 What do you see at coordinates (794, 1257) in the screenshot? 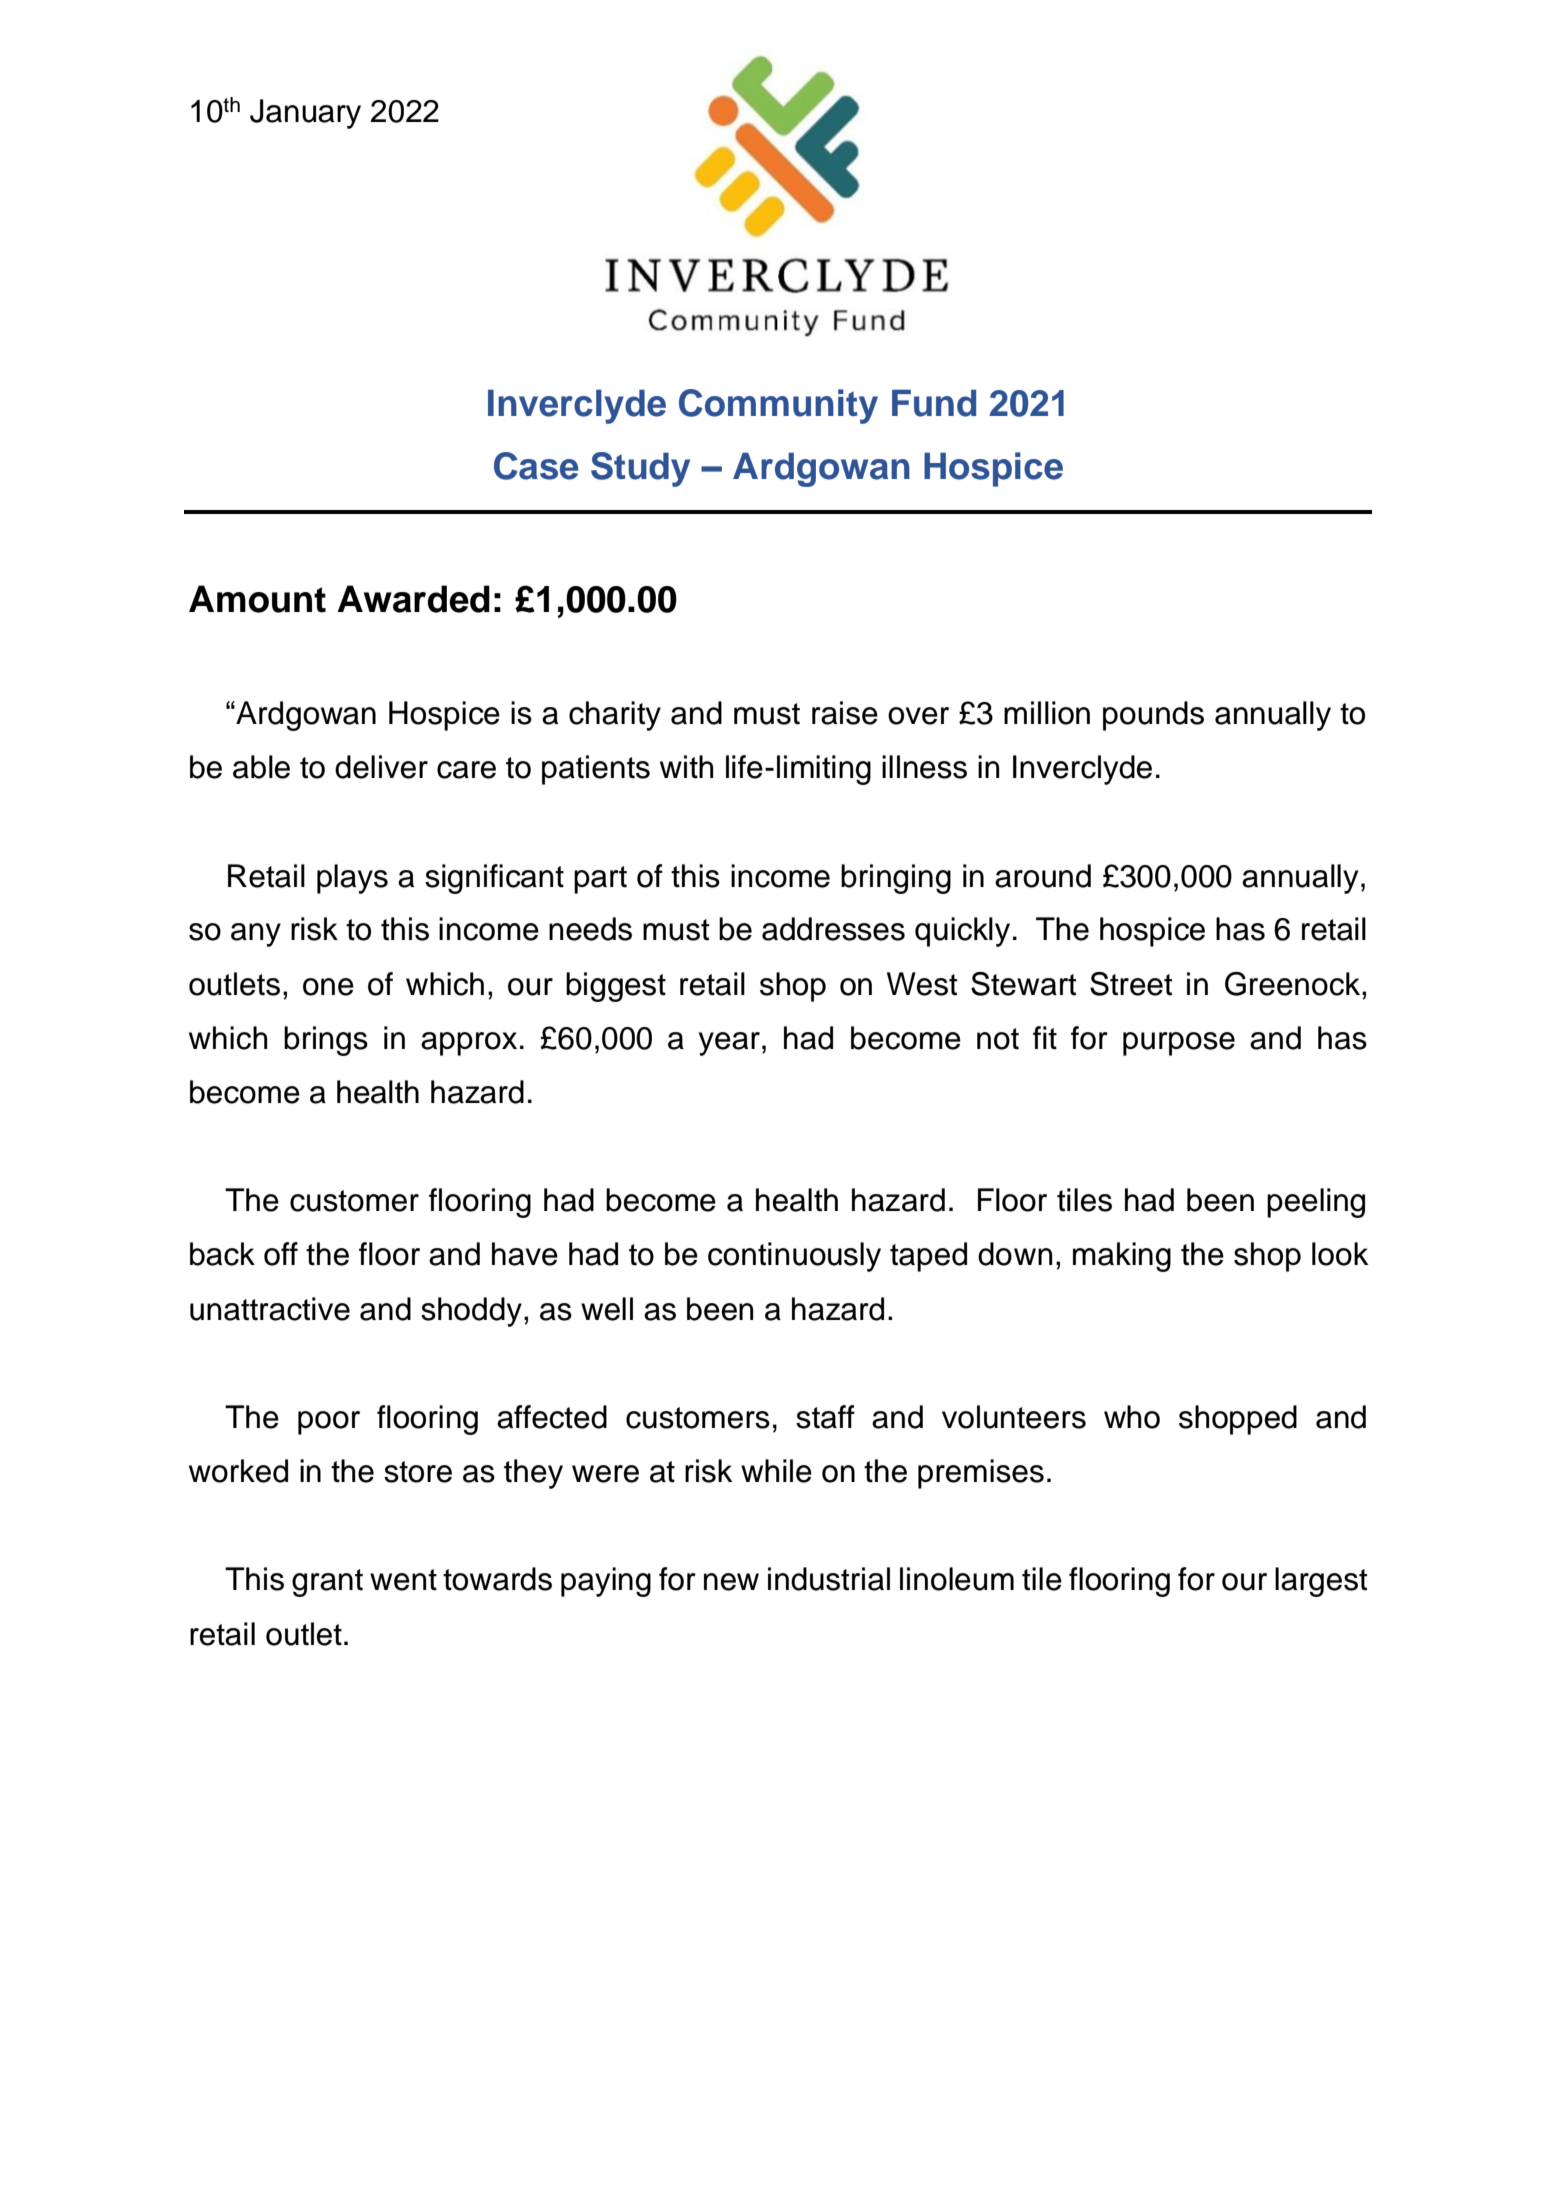
I see `continuously` at bounding box center [794, 1257].
